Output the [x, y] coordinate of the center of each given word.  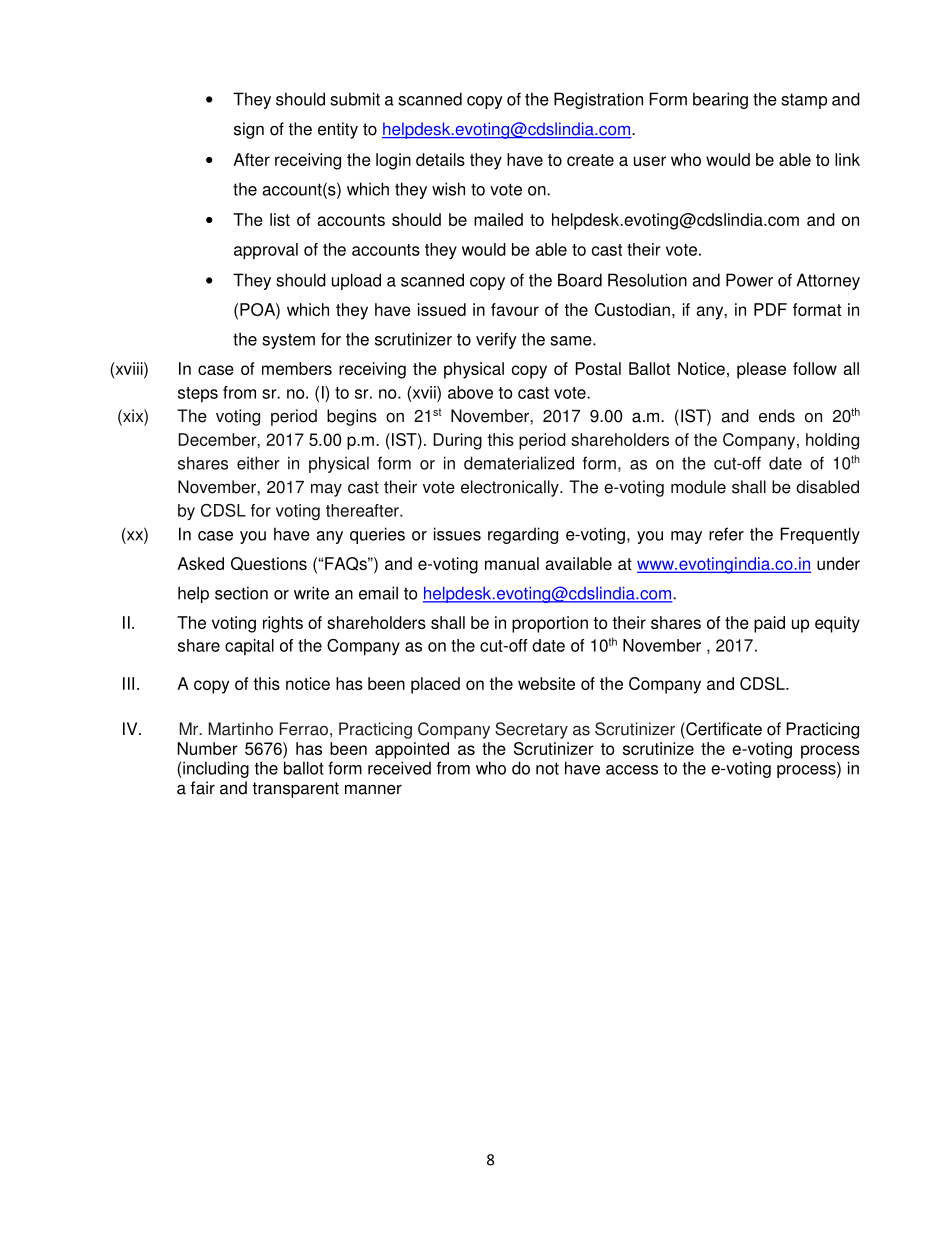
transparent [295, 790]
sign [249, 130]
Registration [598, 100]
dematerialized [519, 463]
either [258, 463]
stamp [804, 101]
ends [777, 416]
